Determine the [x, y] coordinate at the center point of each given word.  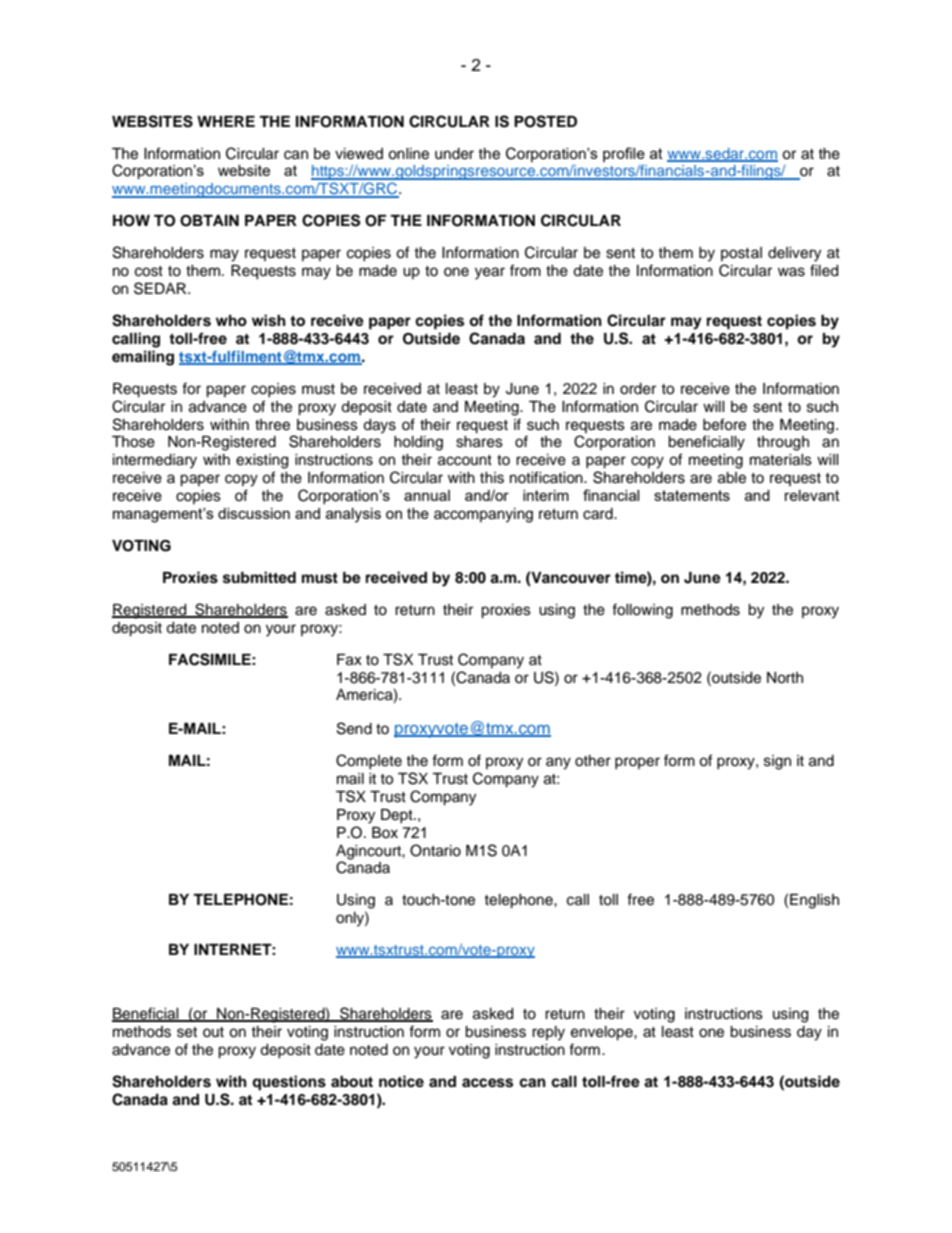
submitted [259, 577]
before [724, 424]
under [454, 154]
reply [548, 1033]
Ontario [435, 850]
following [642, 611]
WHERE [226, 121]
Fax [349, 660]
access [487, 1083]
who [231, 320]
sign [777, 762]
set [187, 1032]
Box [385, 832]
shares [479, 442]
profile [624, 154]
